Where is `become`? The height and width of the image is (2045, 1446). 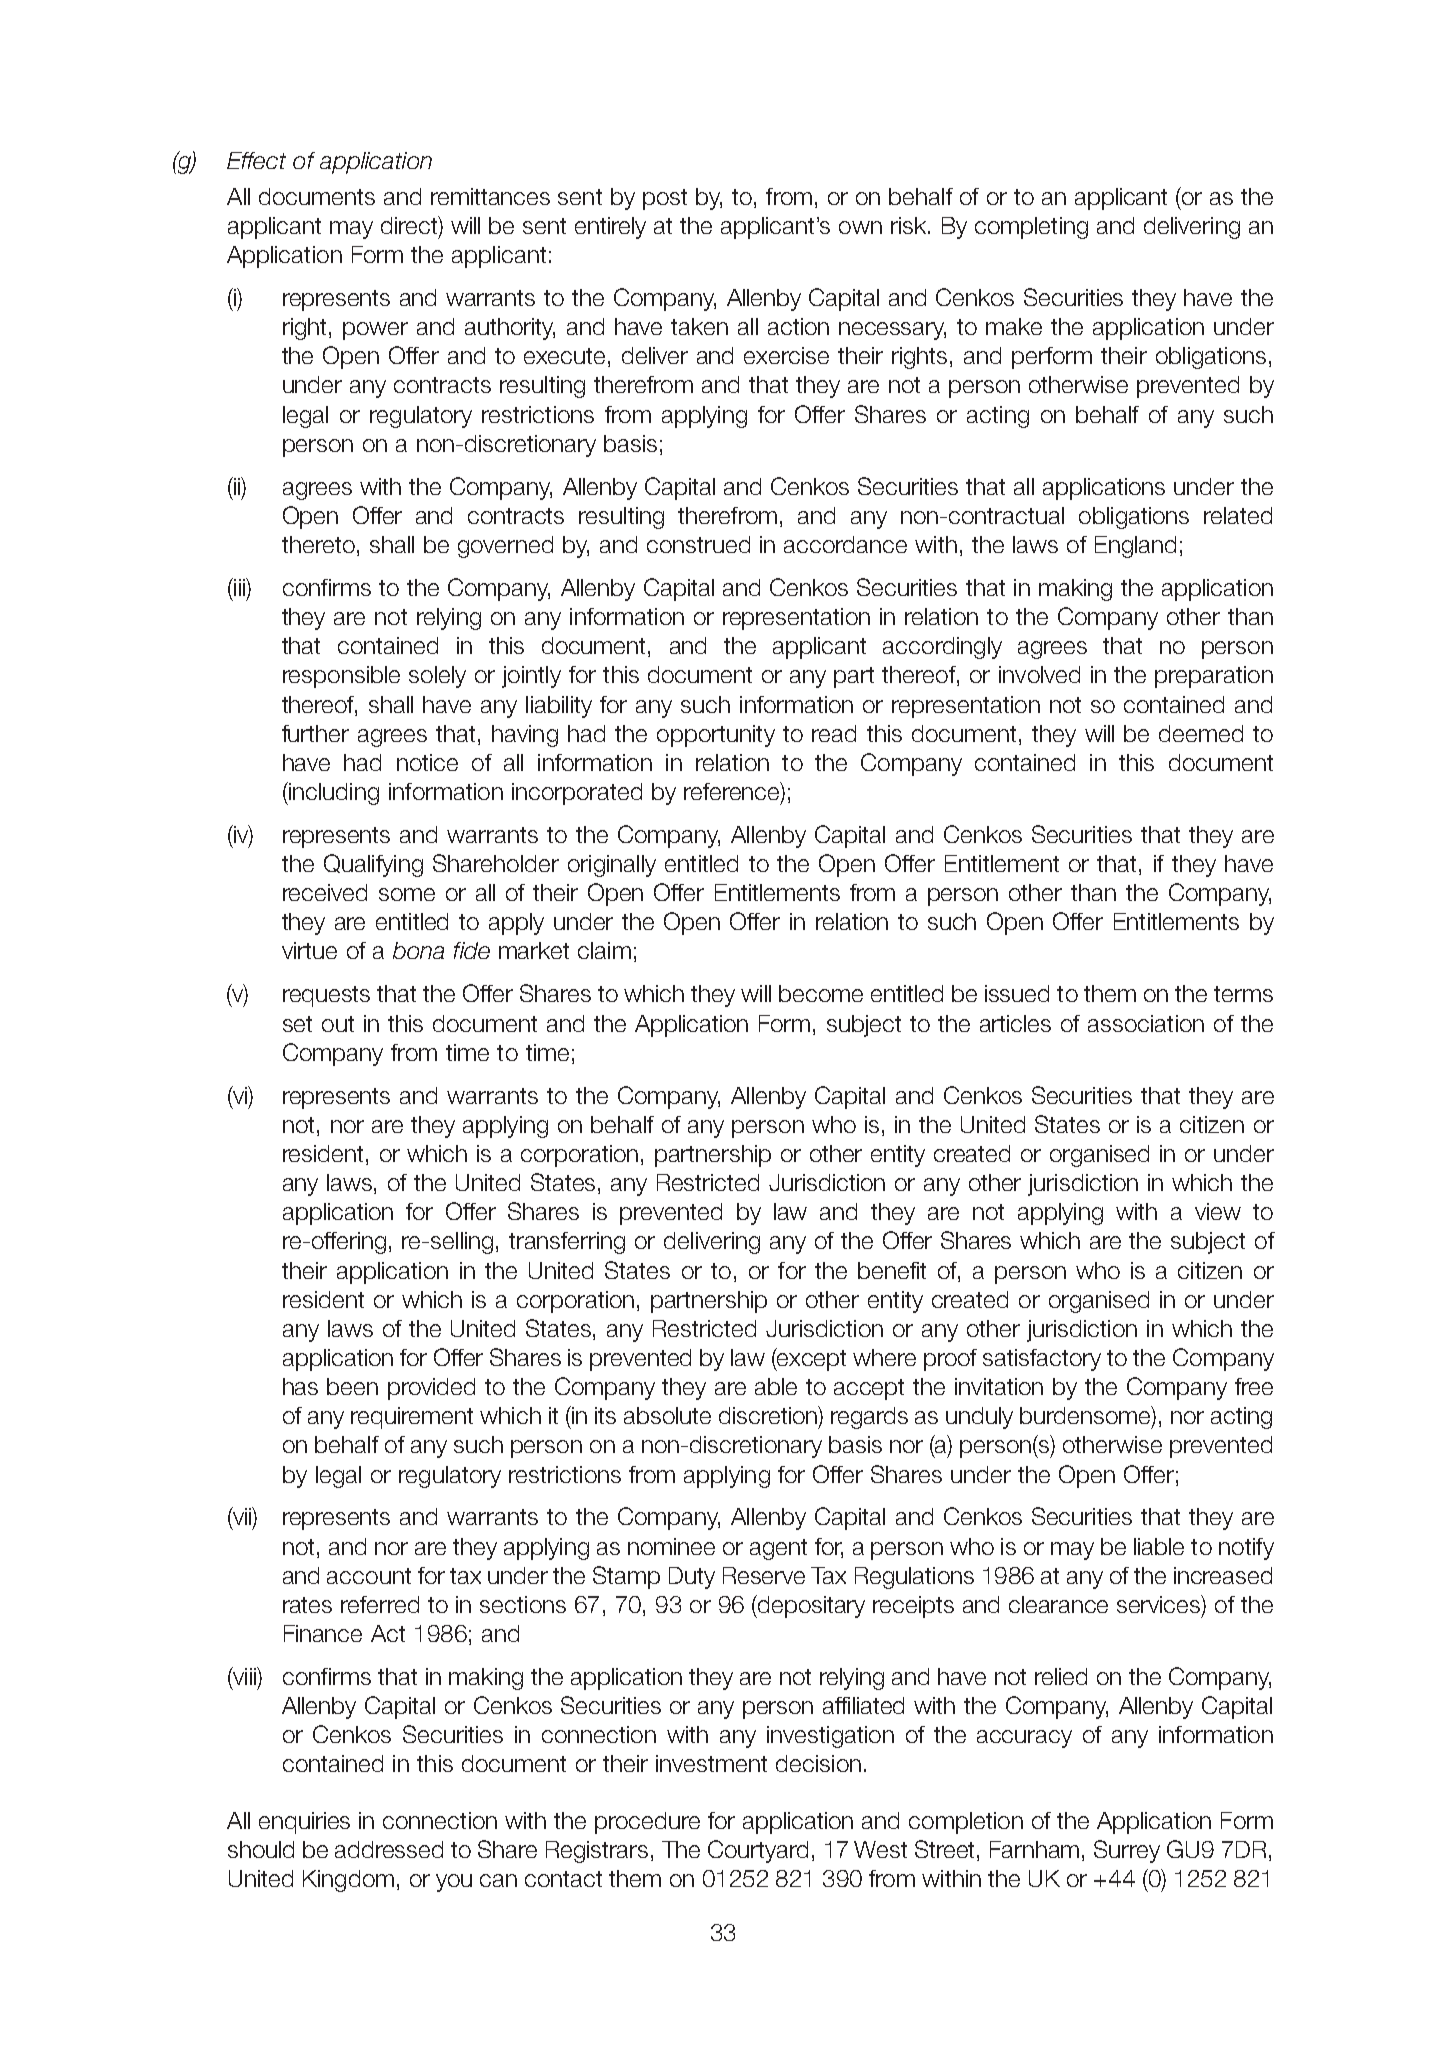 become is located at coordinates (821, 993).
